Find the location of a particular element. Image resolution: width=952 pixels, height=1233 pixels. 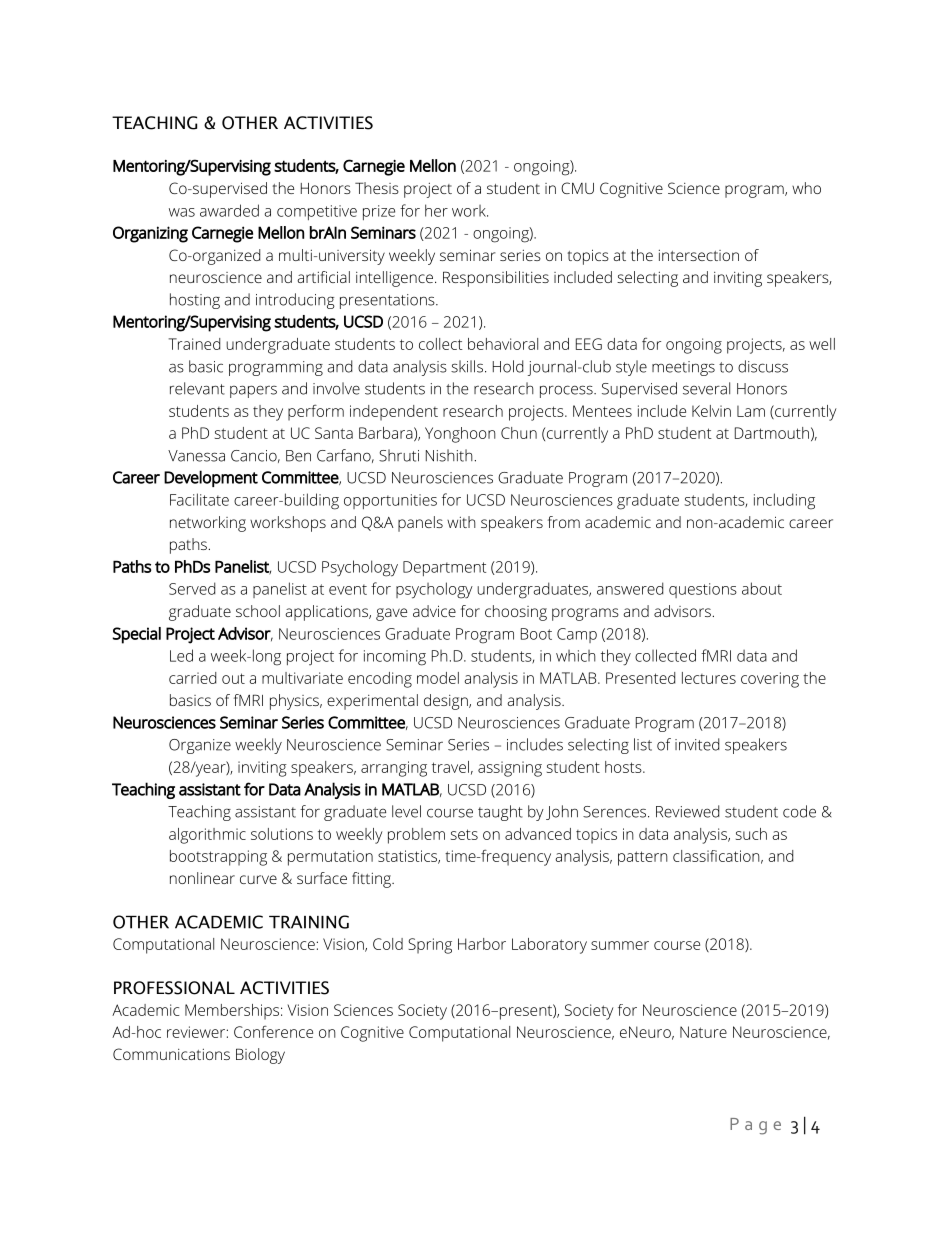

Biology is located at coordinates (260, 1056).
